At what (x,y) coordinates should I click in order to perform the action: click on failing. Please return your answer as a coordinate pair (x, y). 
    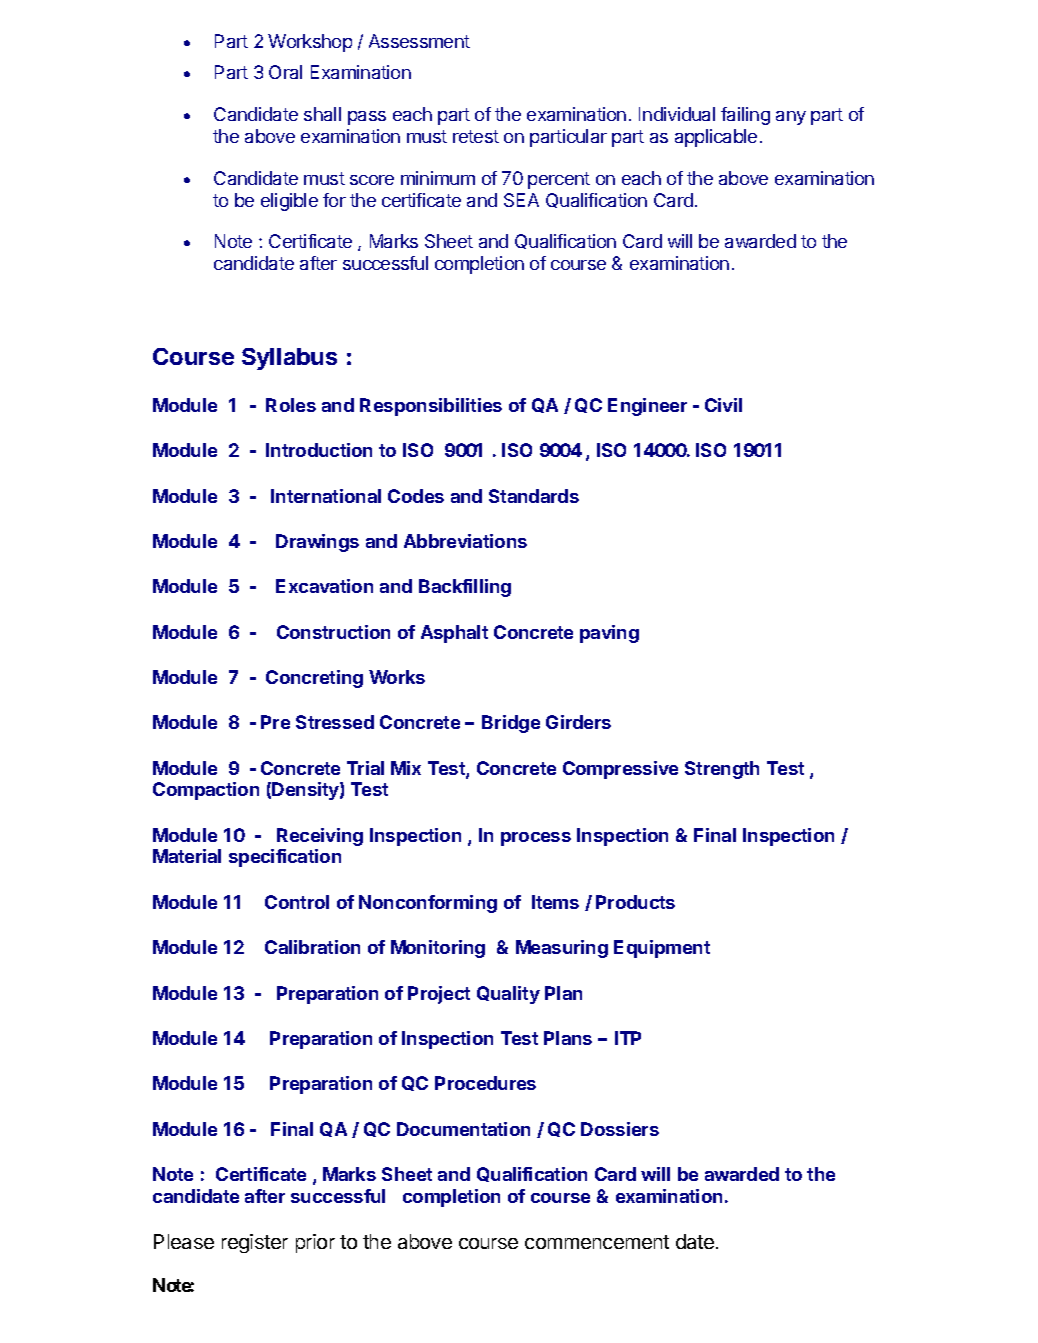
    Looking at the image, I should click on (745, 116).
